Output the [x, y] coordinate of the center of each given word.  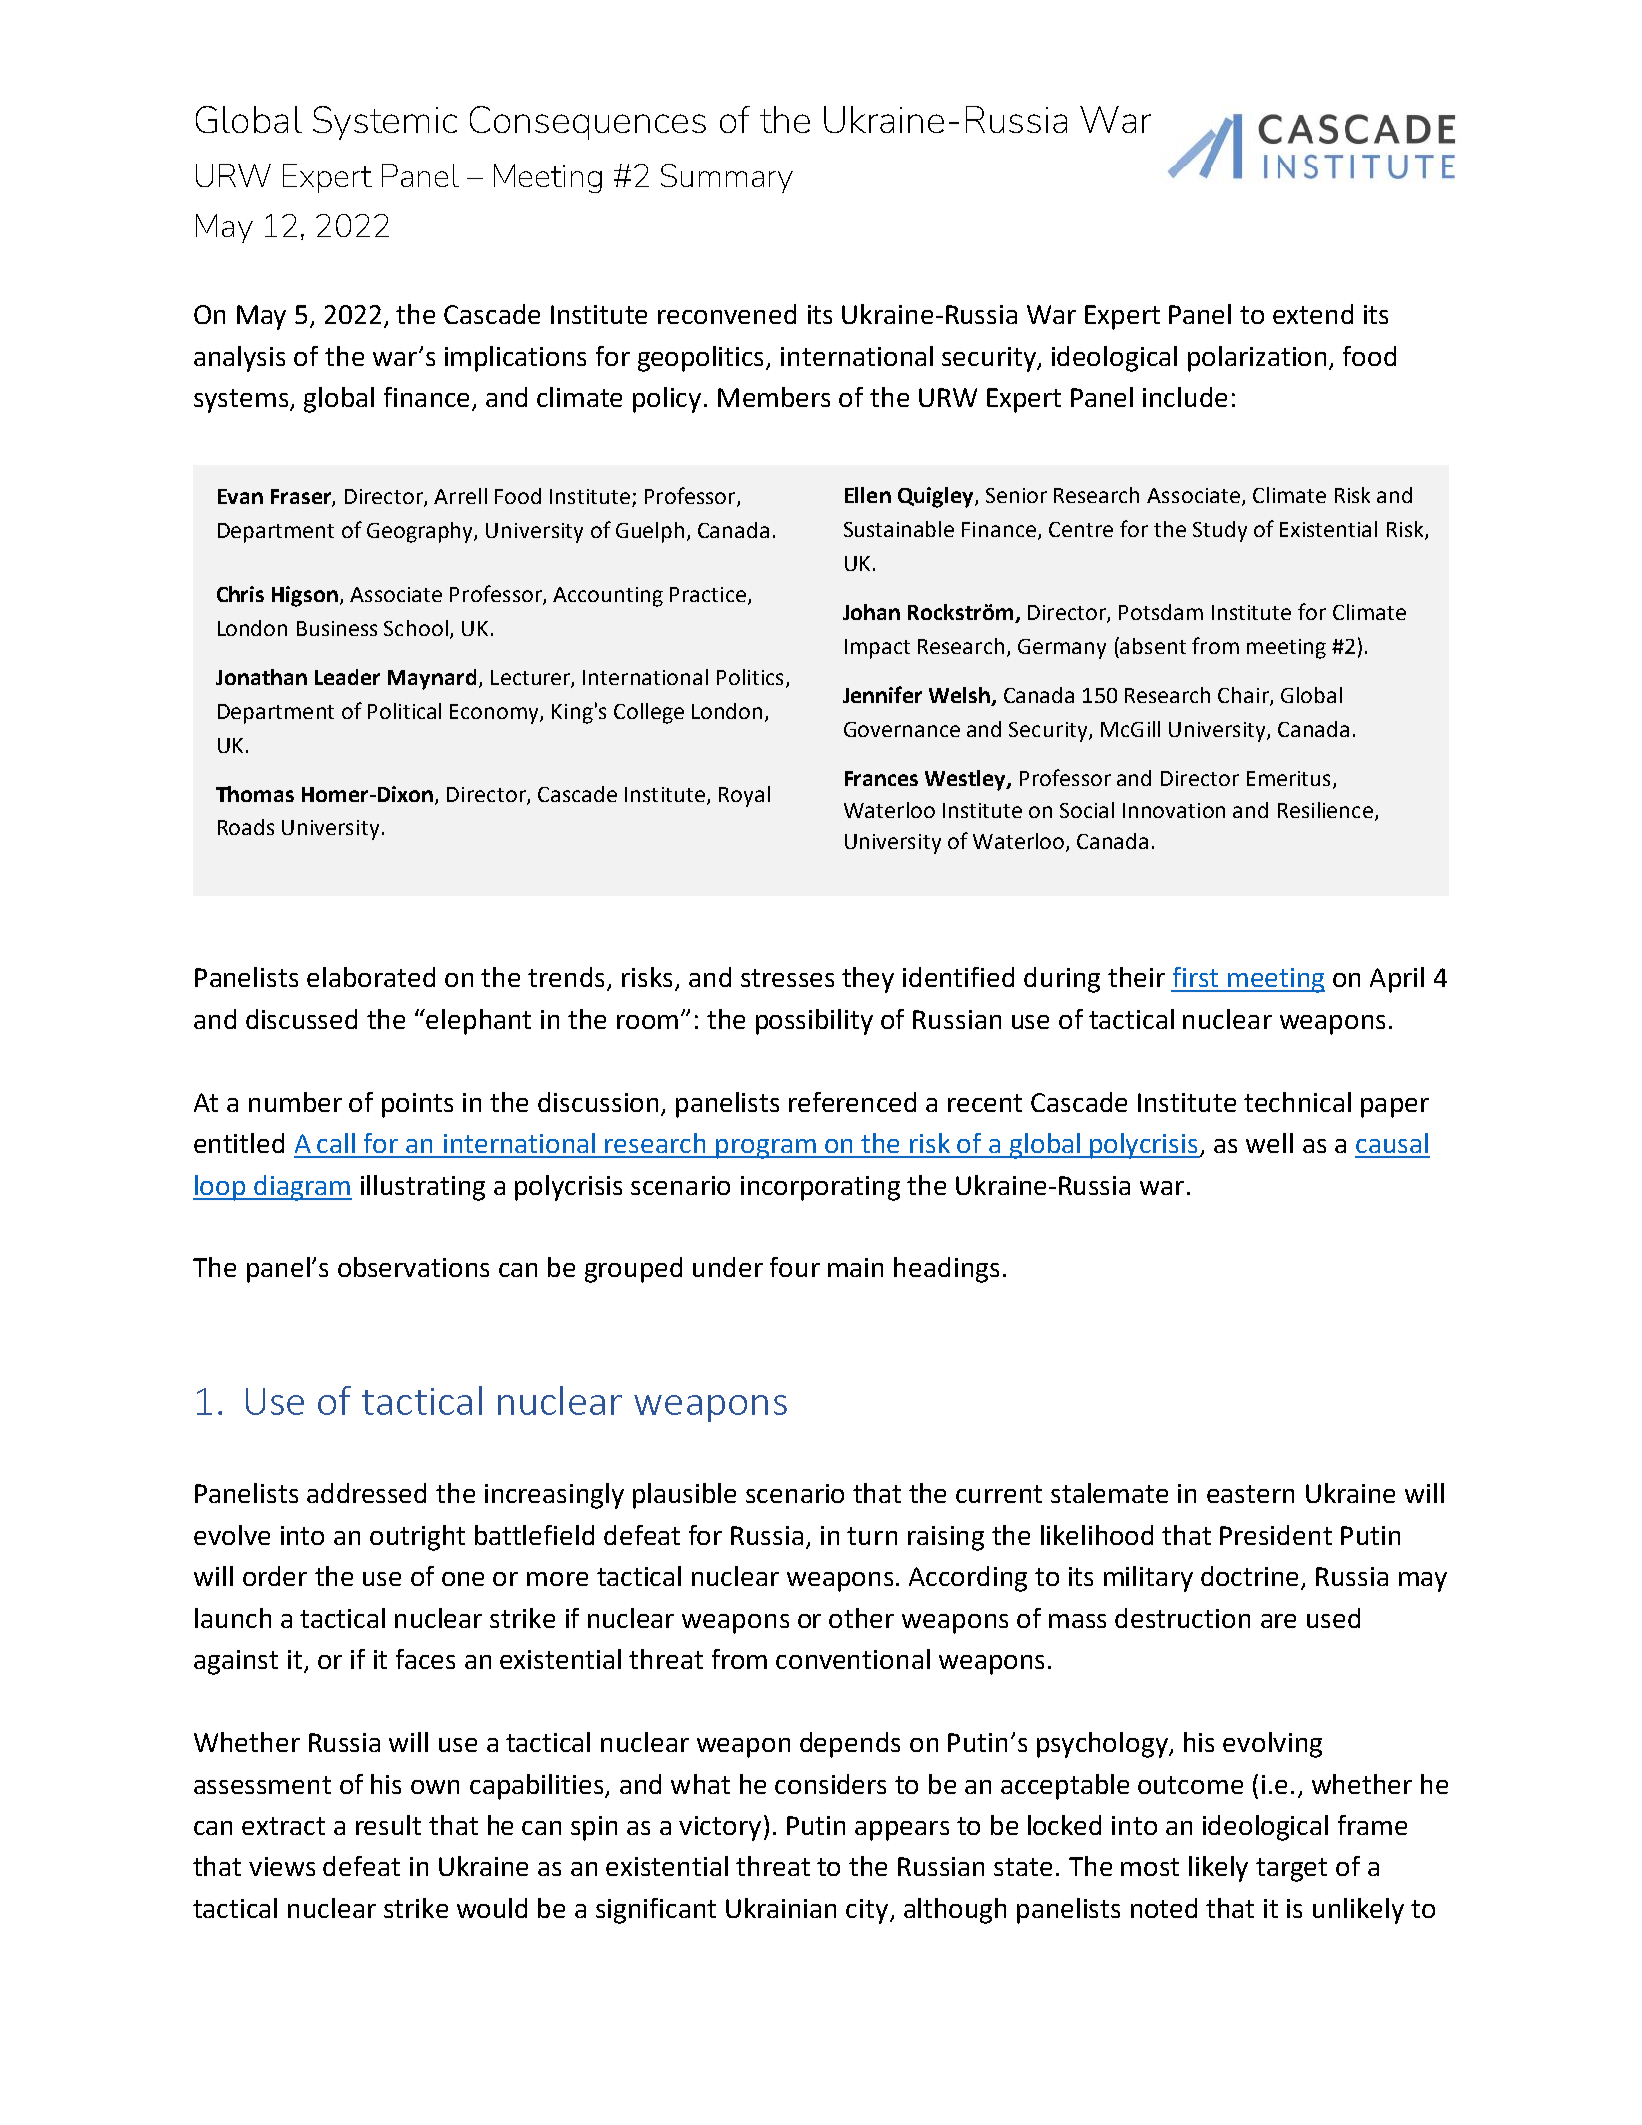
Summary [727, 178]
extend [1313, 314]
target [1291, 1870]
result [388, 1825]
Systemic [385, 123]
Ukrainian [781, 1908]
